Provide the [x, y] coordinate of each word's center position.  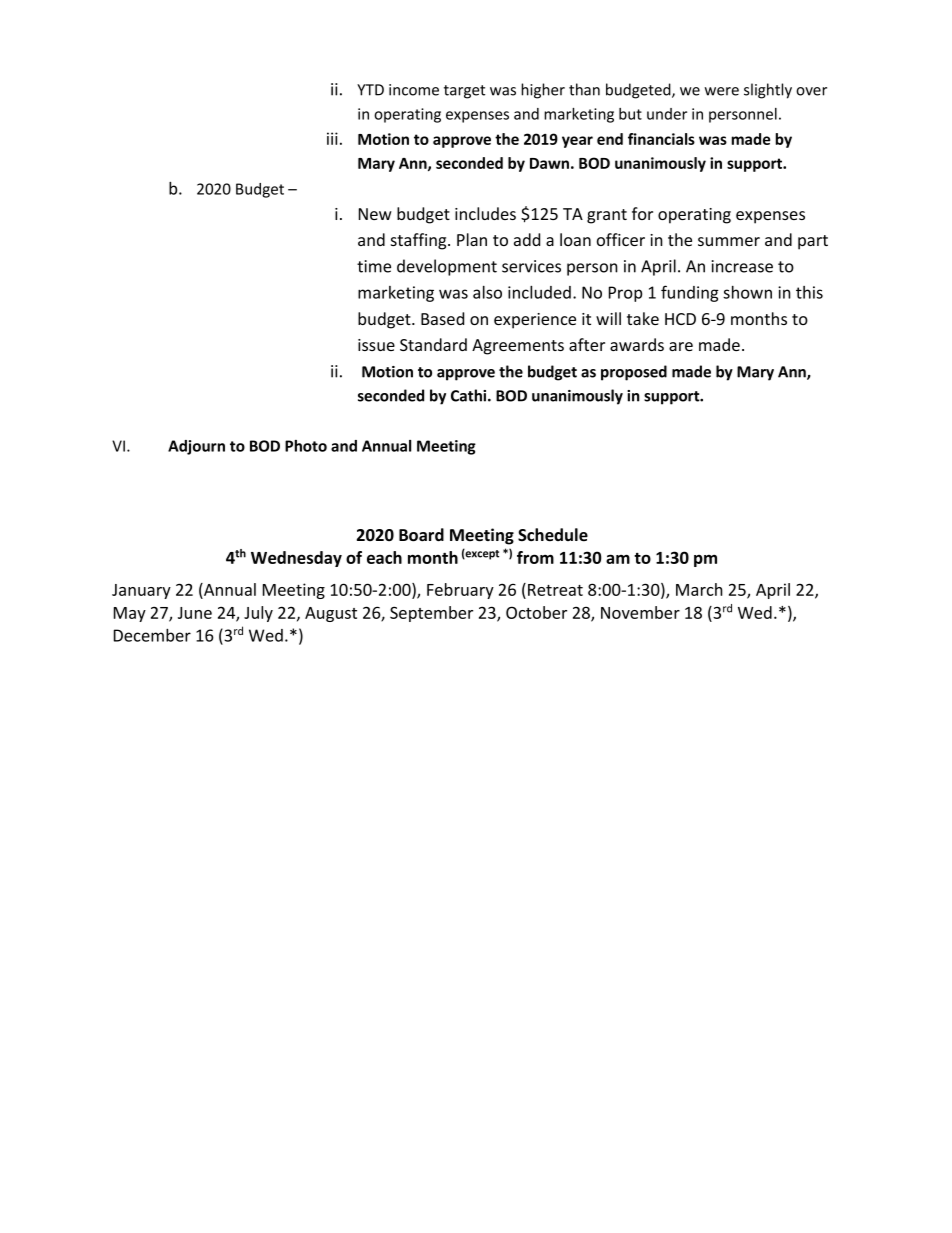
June [195, 613]
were [722, 91]
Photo [306, 446]
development [447, 267]
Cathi [470, 395]
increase [742, 266]
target [464, 92]
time [374, 266]
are [681, 346]
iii [332, 138]
